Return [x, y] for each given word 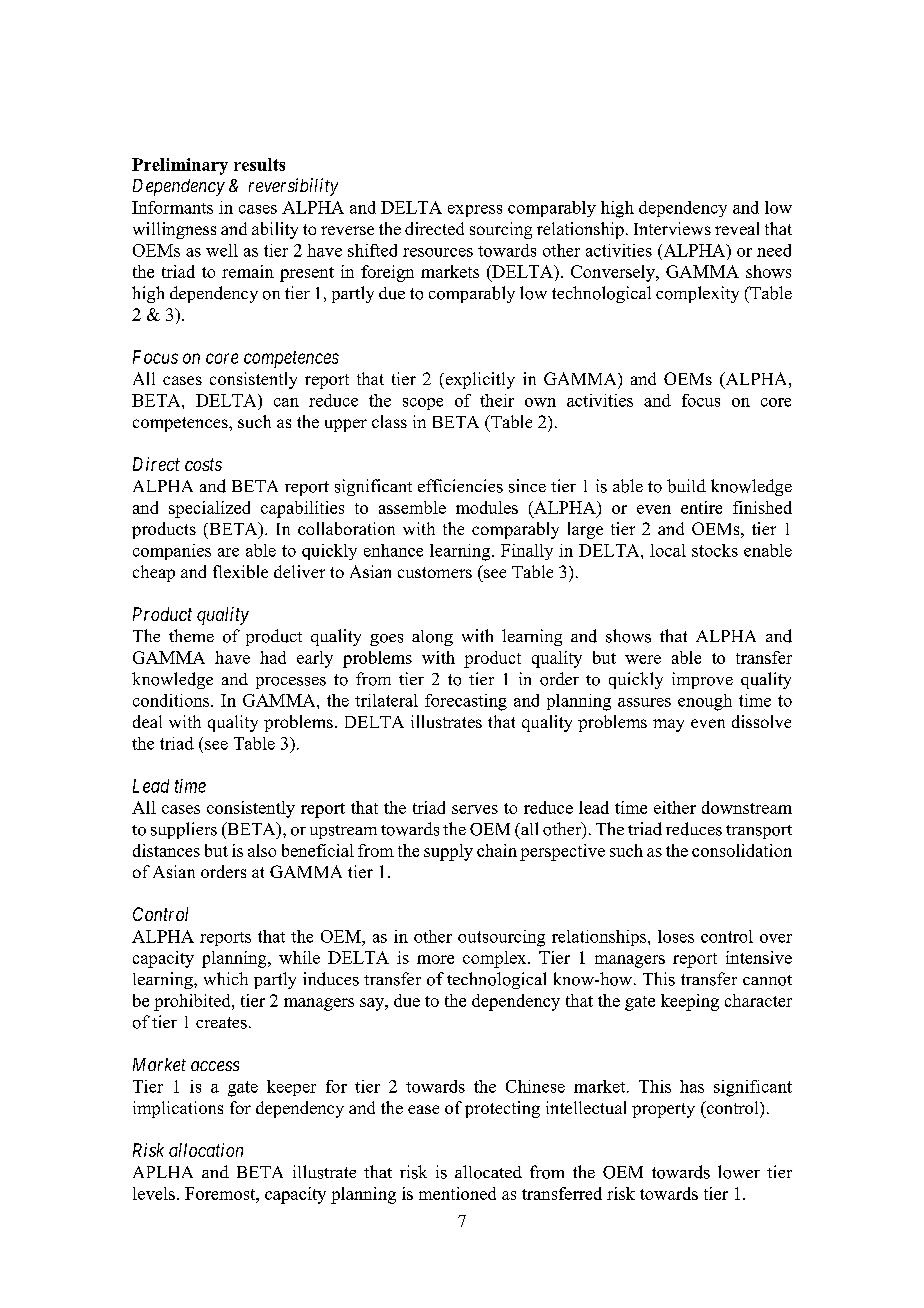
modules [487, 507]
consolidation [742, 850]
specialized [209, 509]
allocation [206, 1150]
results [259, 164]
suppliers [184, 830]
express [475, 211]
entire [701, 507]
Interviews [672, 228]
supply [448, 852]
